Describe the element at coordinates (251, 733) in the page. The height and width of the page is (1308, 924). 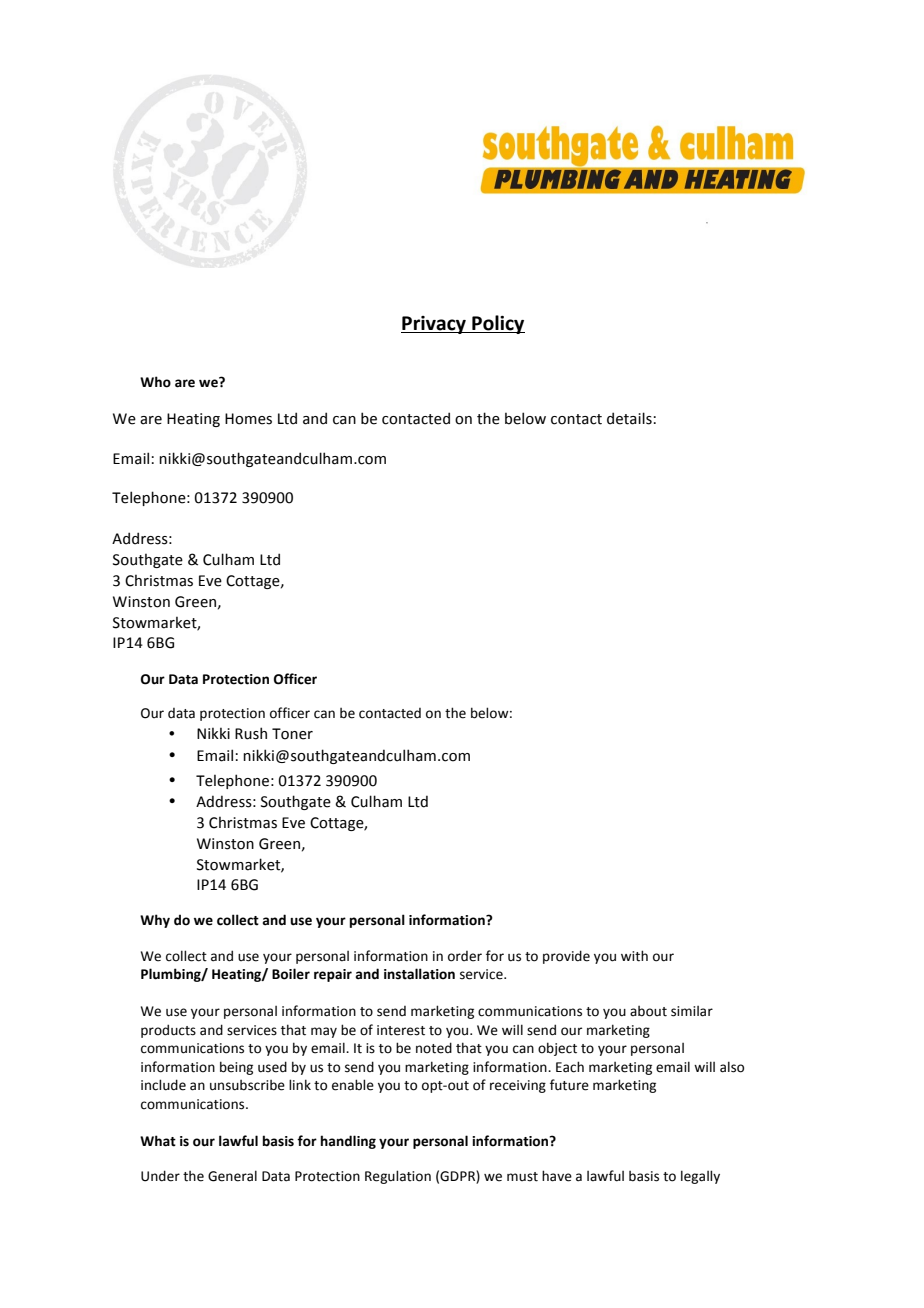
I see `Rush` at that location.
